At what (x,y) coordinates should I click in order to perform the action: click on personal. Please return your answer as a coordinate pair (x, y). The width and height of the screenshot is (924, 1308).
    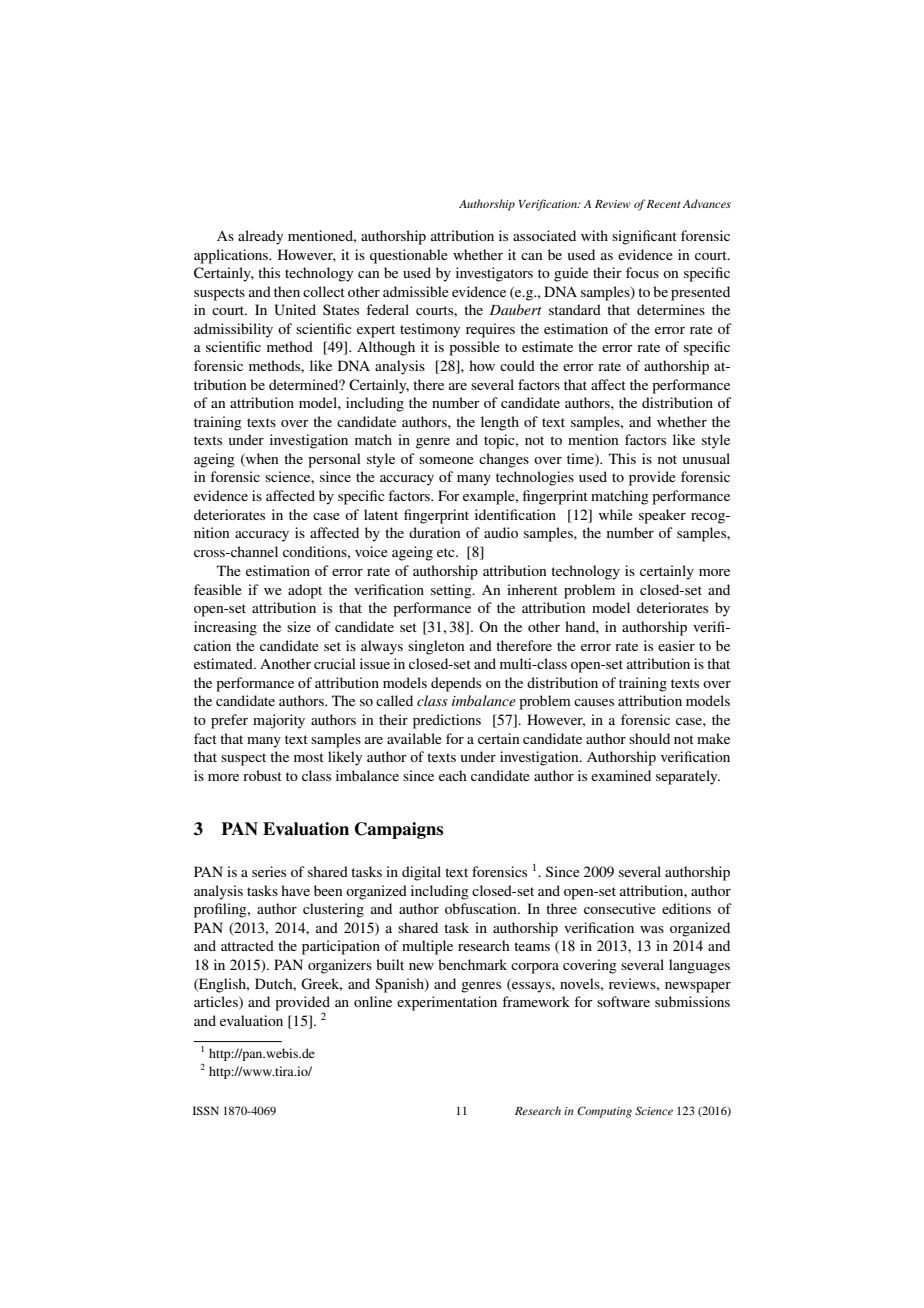
    Looking at the image, I should click on (334, 460).
